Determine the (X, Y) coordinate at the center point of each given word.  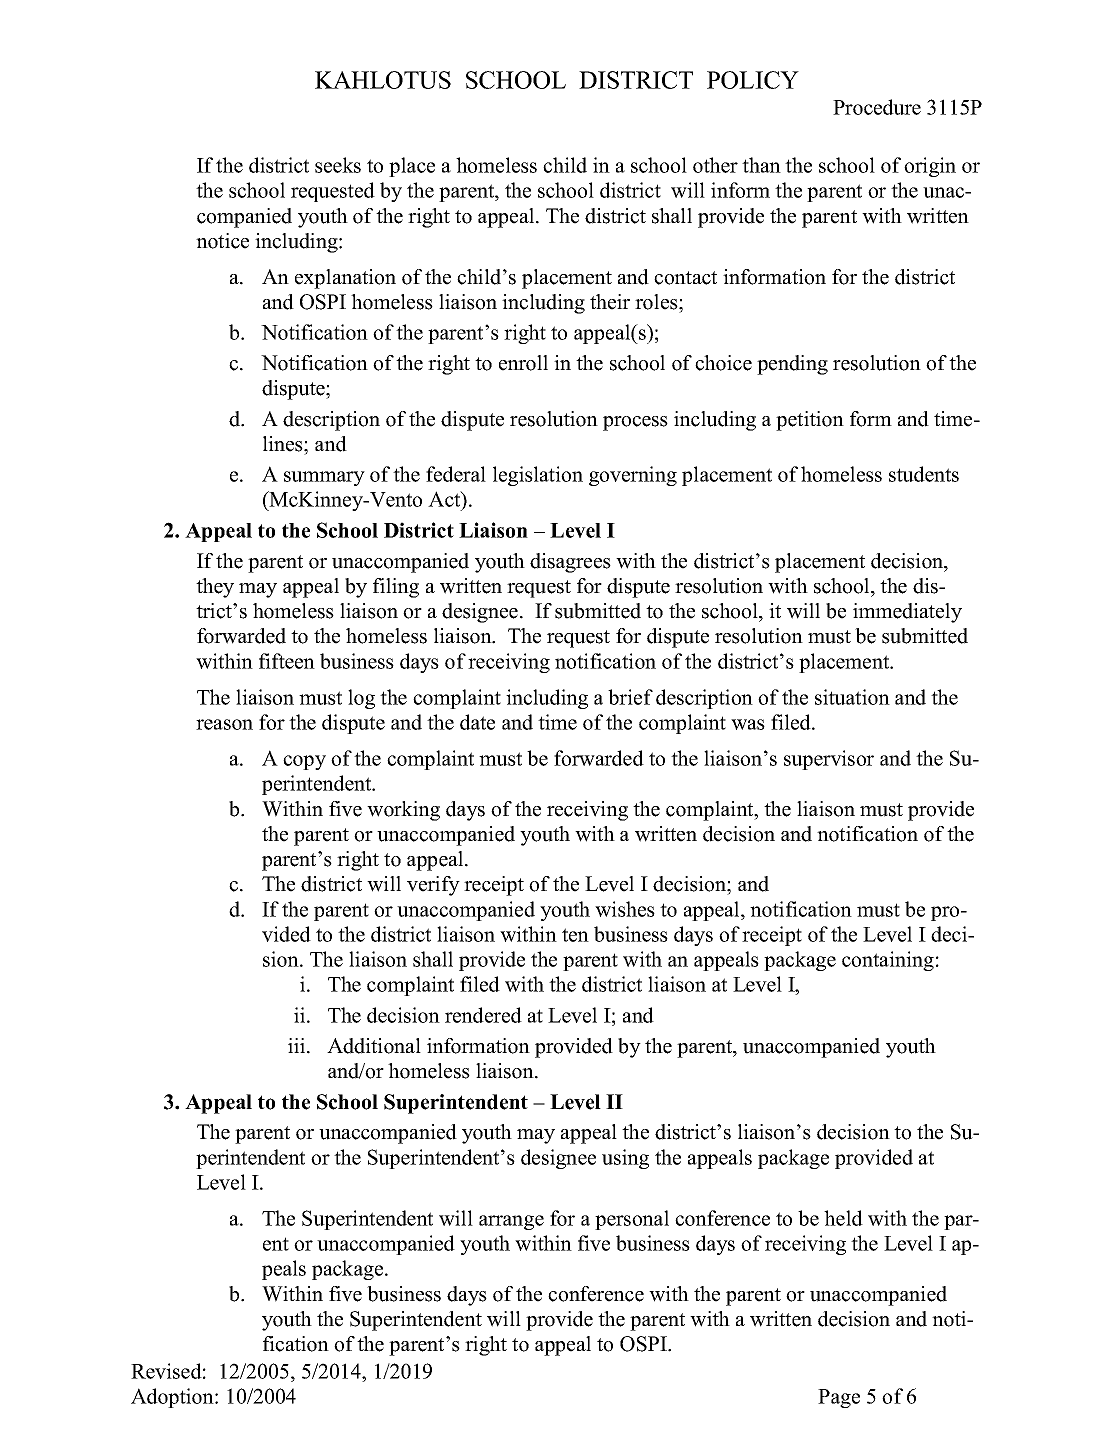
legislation (538, 476)
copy (304, 762)
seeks (338, 165)
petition (810, 421)
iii (298, 1045)
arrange (511, 1222)
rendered (483, 1015)
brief (630, 697)
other (715, 165)
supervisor (829, 760)
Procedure (877, 107)
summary (324, 478)
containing (888, 961)
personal (632, 1220)
